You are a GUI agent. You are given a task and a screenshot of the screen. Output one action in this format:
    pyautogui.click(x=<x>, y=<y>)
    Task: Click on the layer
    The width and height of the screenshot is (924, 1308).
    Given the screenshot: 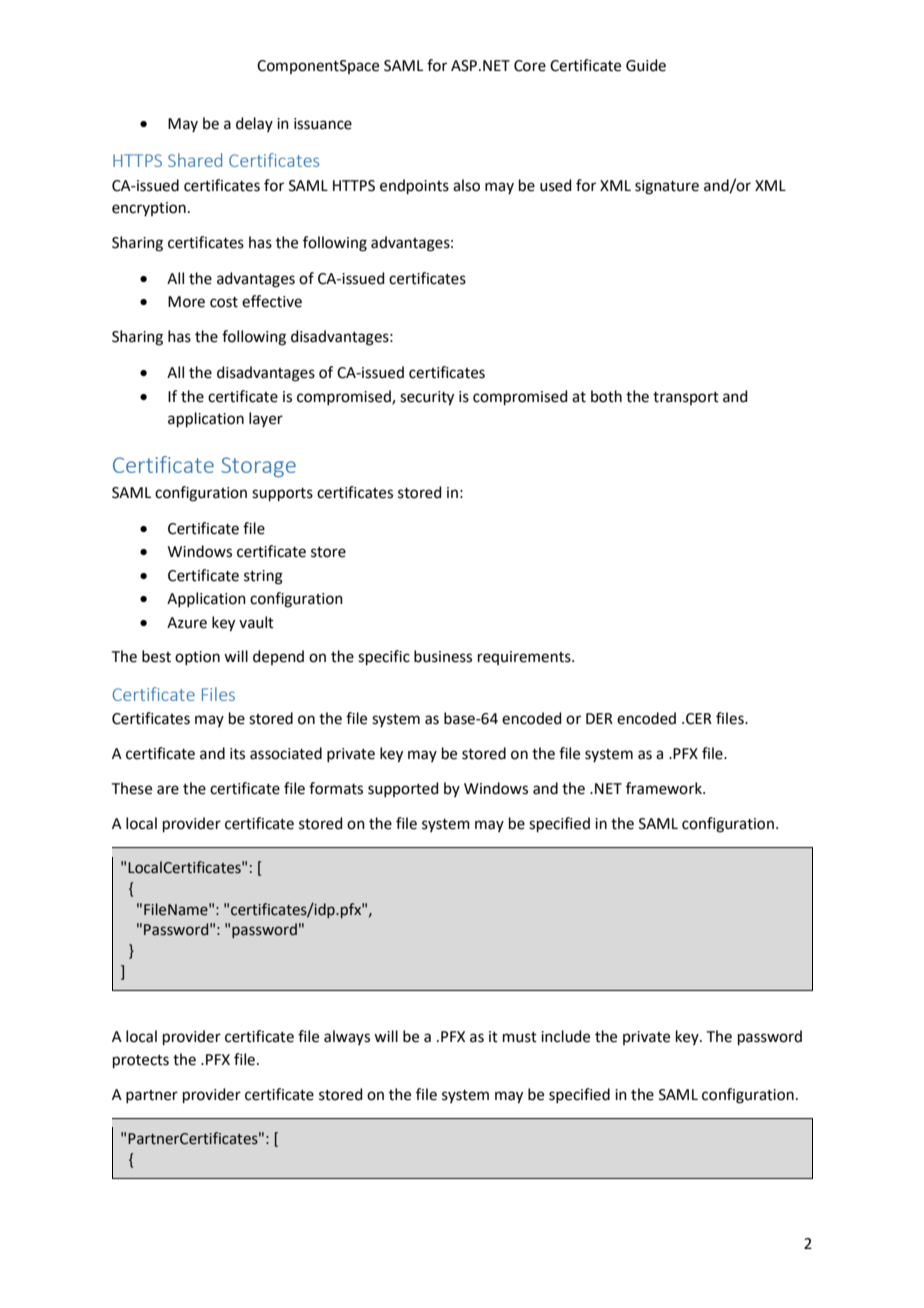 What is the action you would take?
    pyautogui.click(x=266, y=419)
